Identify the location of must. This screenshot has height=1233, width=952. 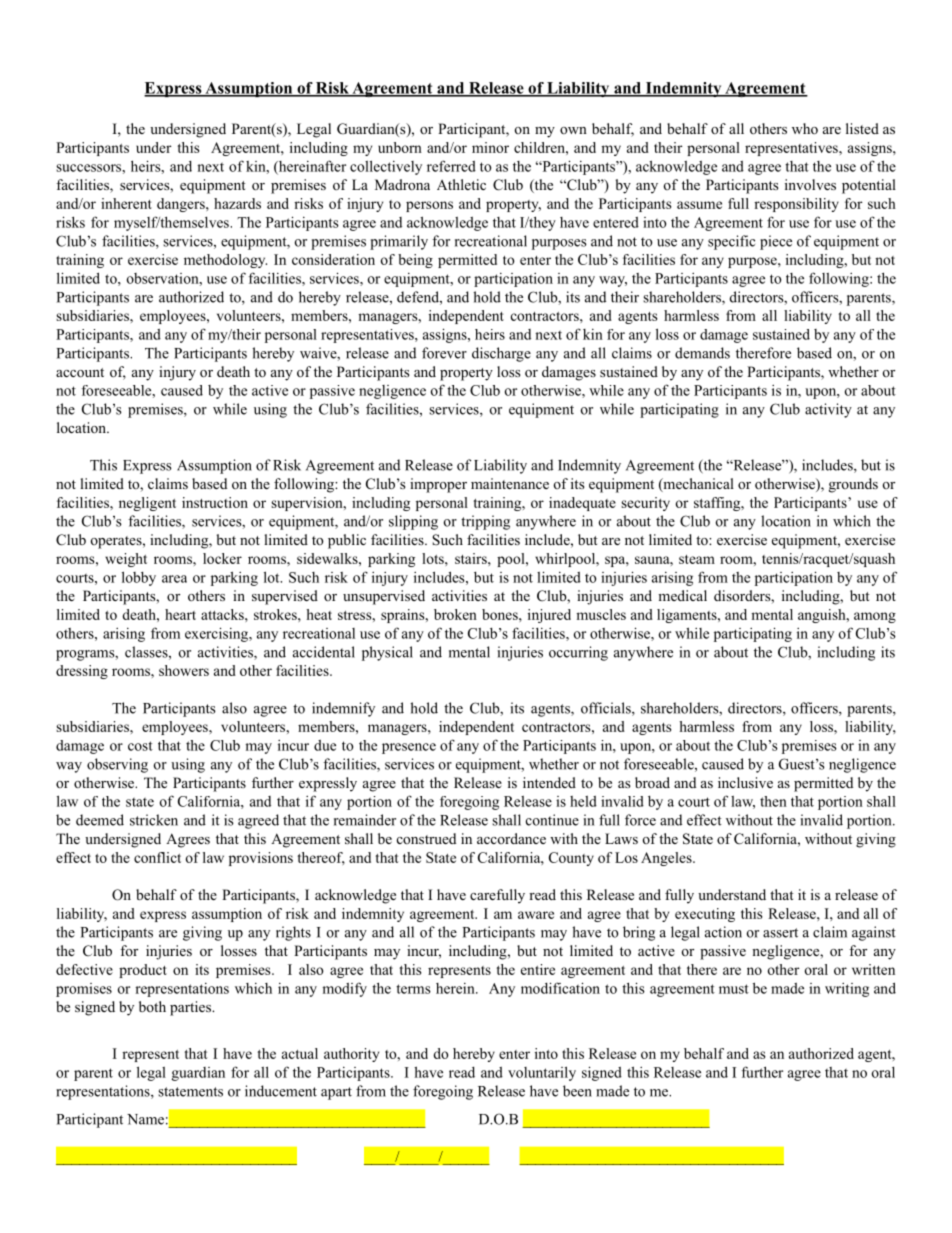
(734, 989).
